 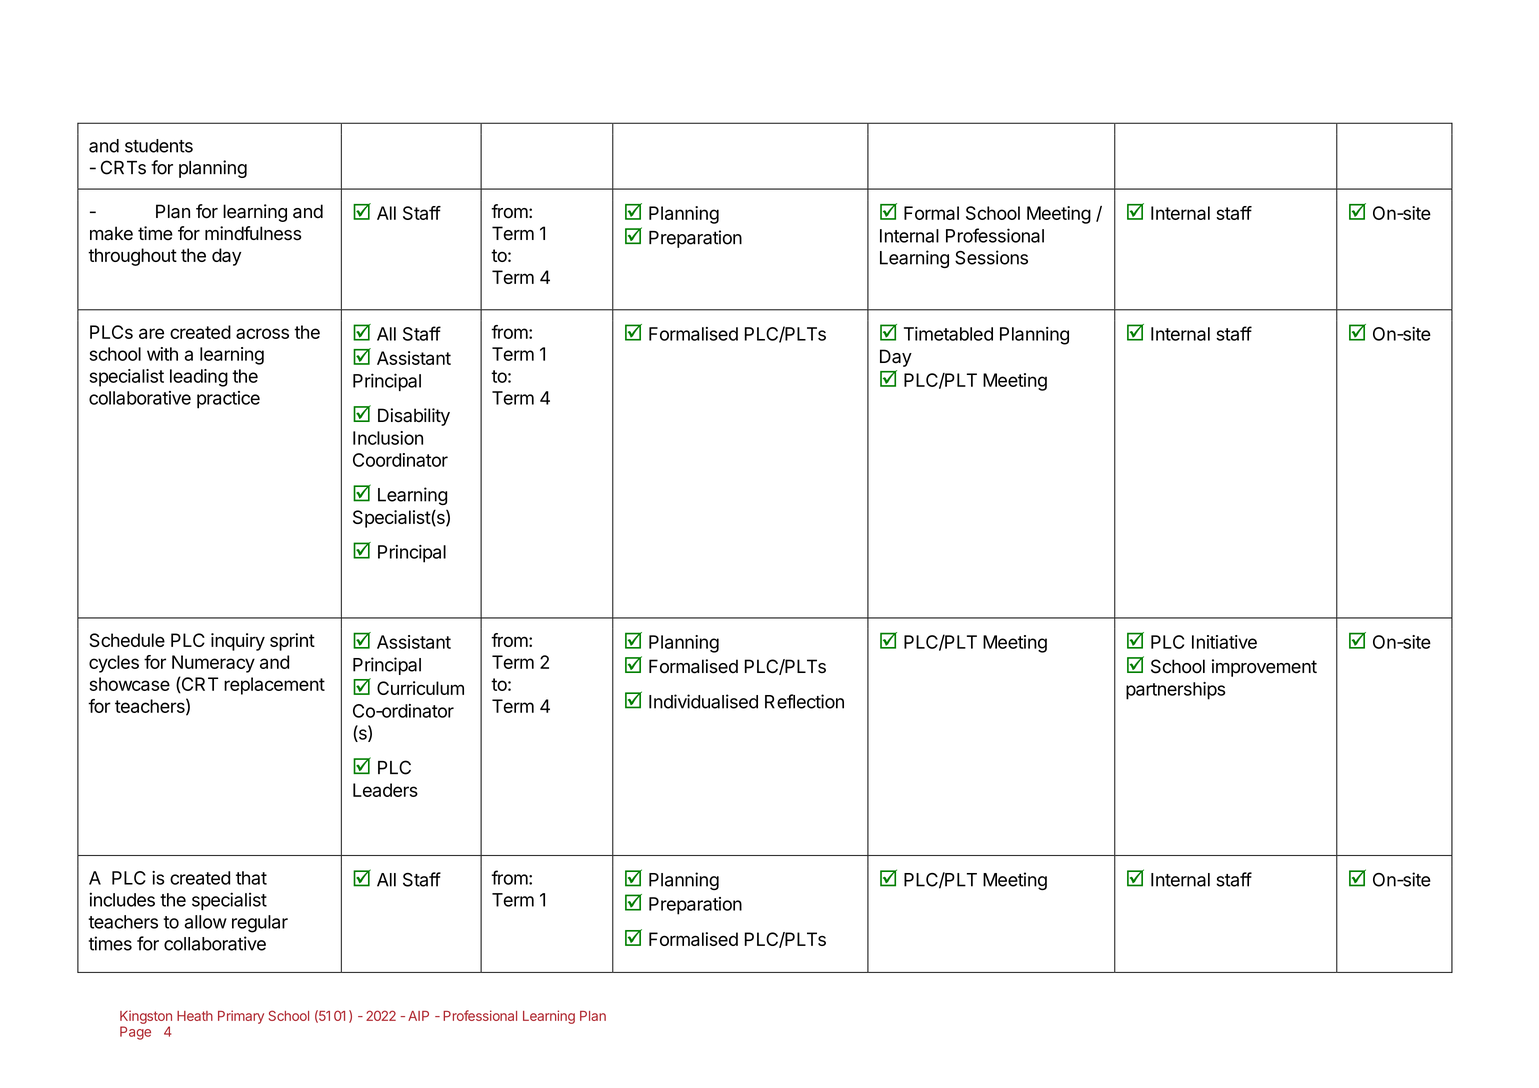 What do you see at coordinates (241, 1017) in the screenshot?
I see `Primary` at bounding box center [241, 1017].
